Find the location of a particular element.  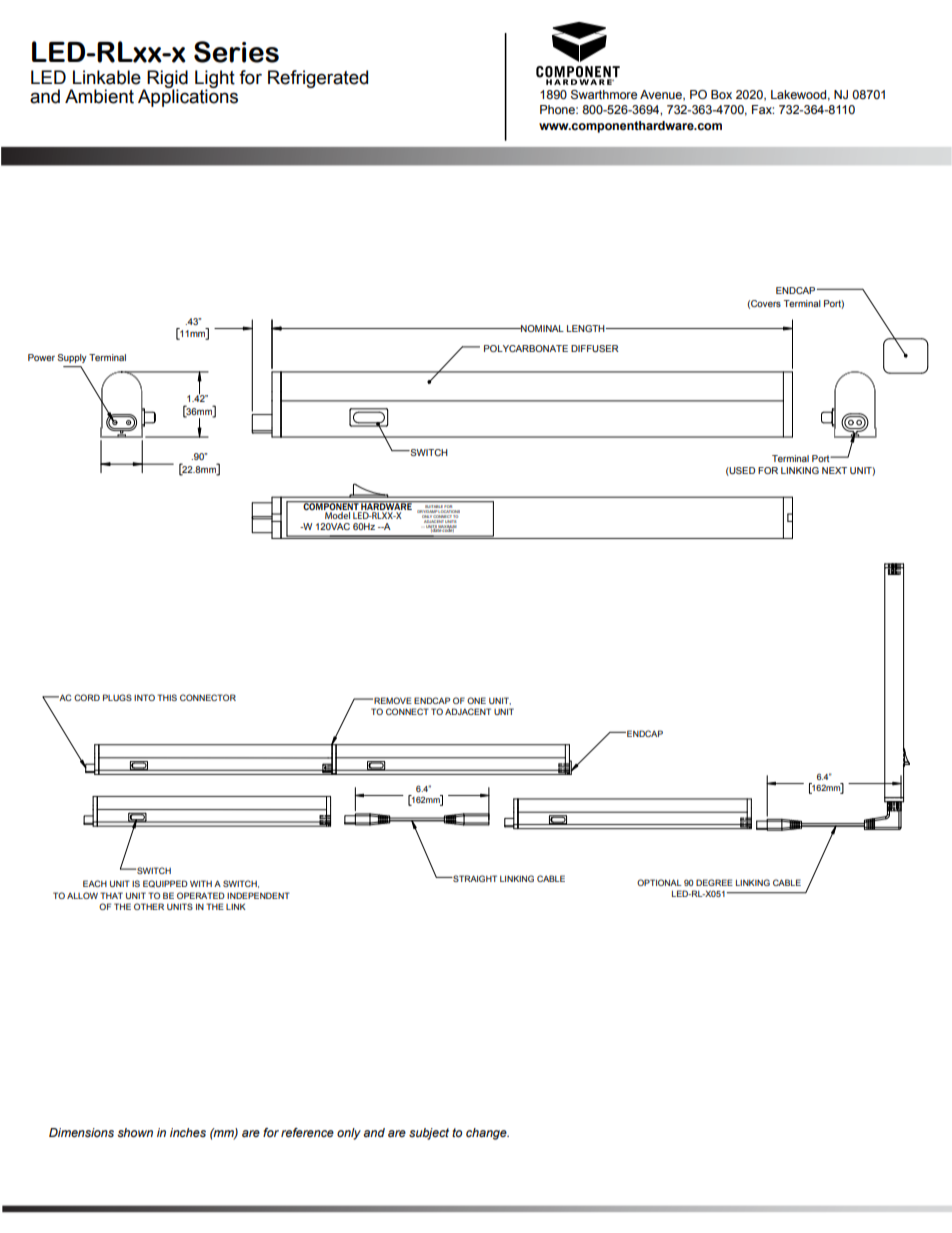

NEXT is located at coordinates (834, 470).
